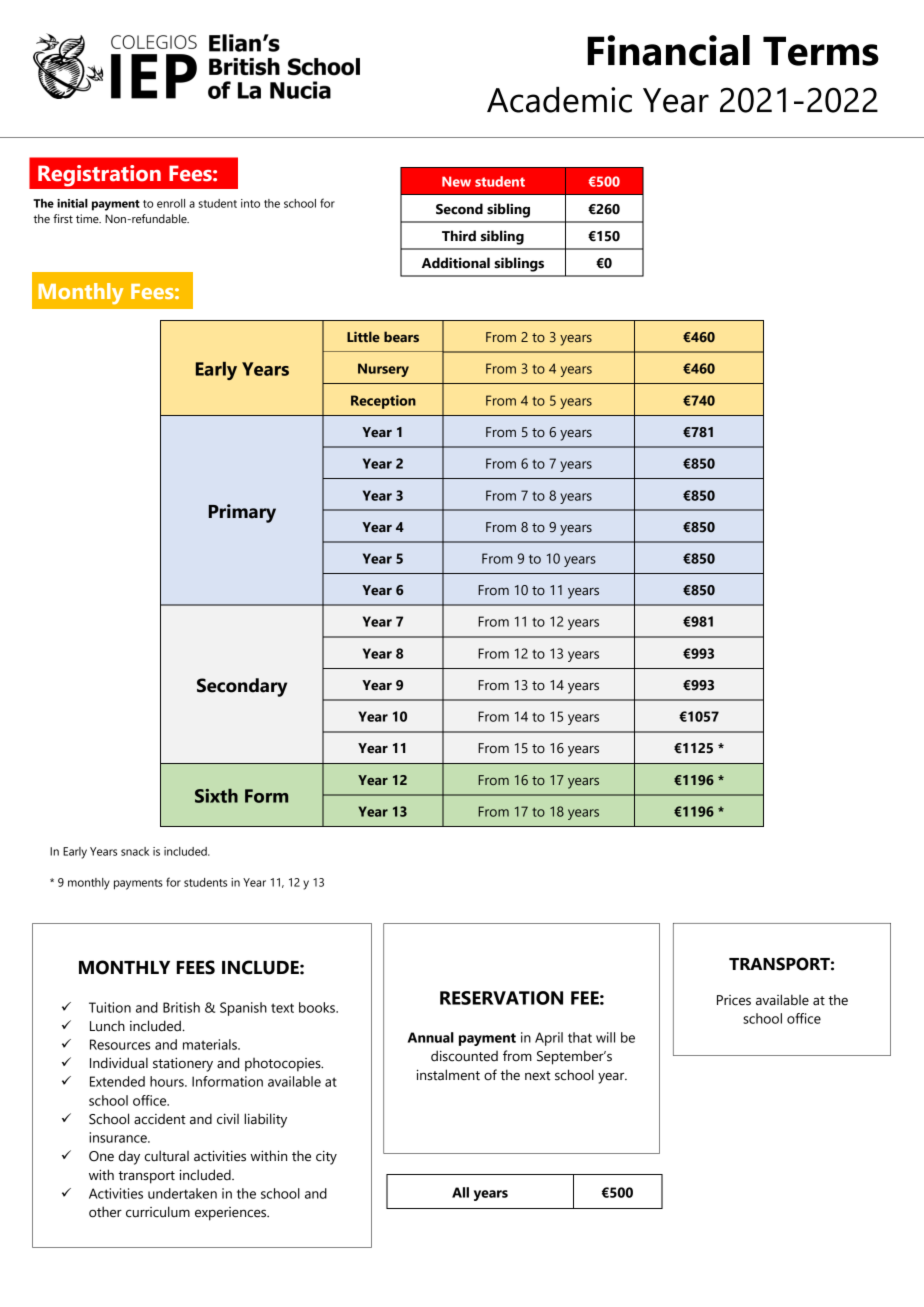 The height and width of the document is (1307, 924). I want to click on Financial, so click(668, 50).
